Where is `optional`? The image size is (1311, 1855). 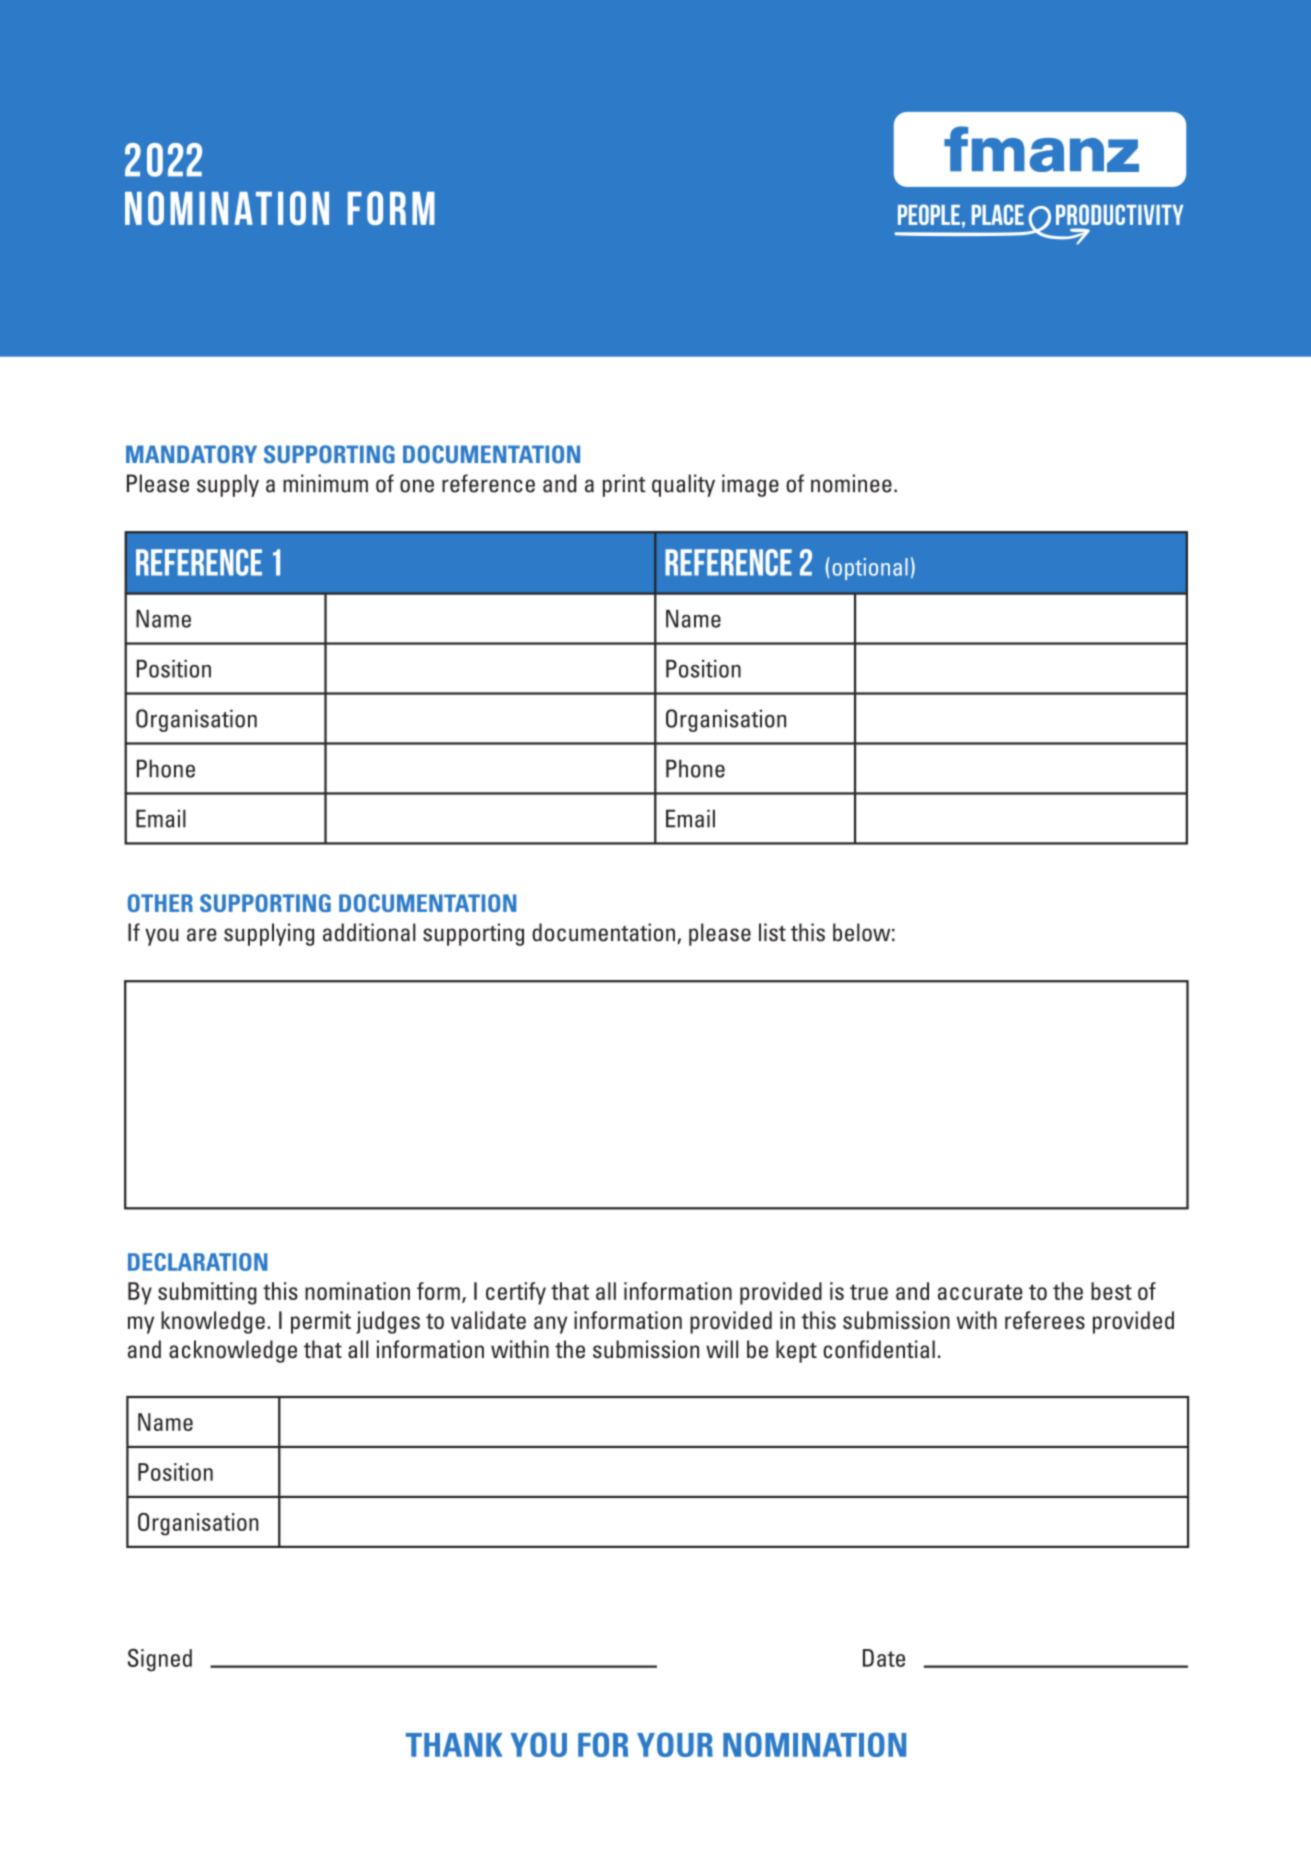
optional is located at coordinates (870, 569).
